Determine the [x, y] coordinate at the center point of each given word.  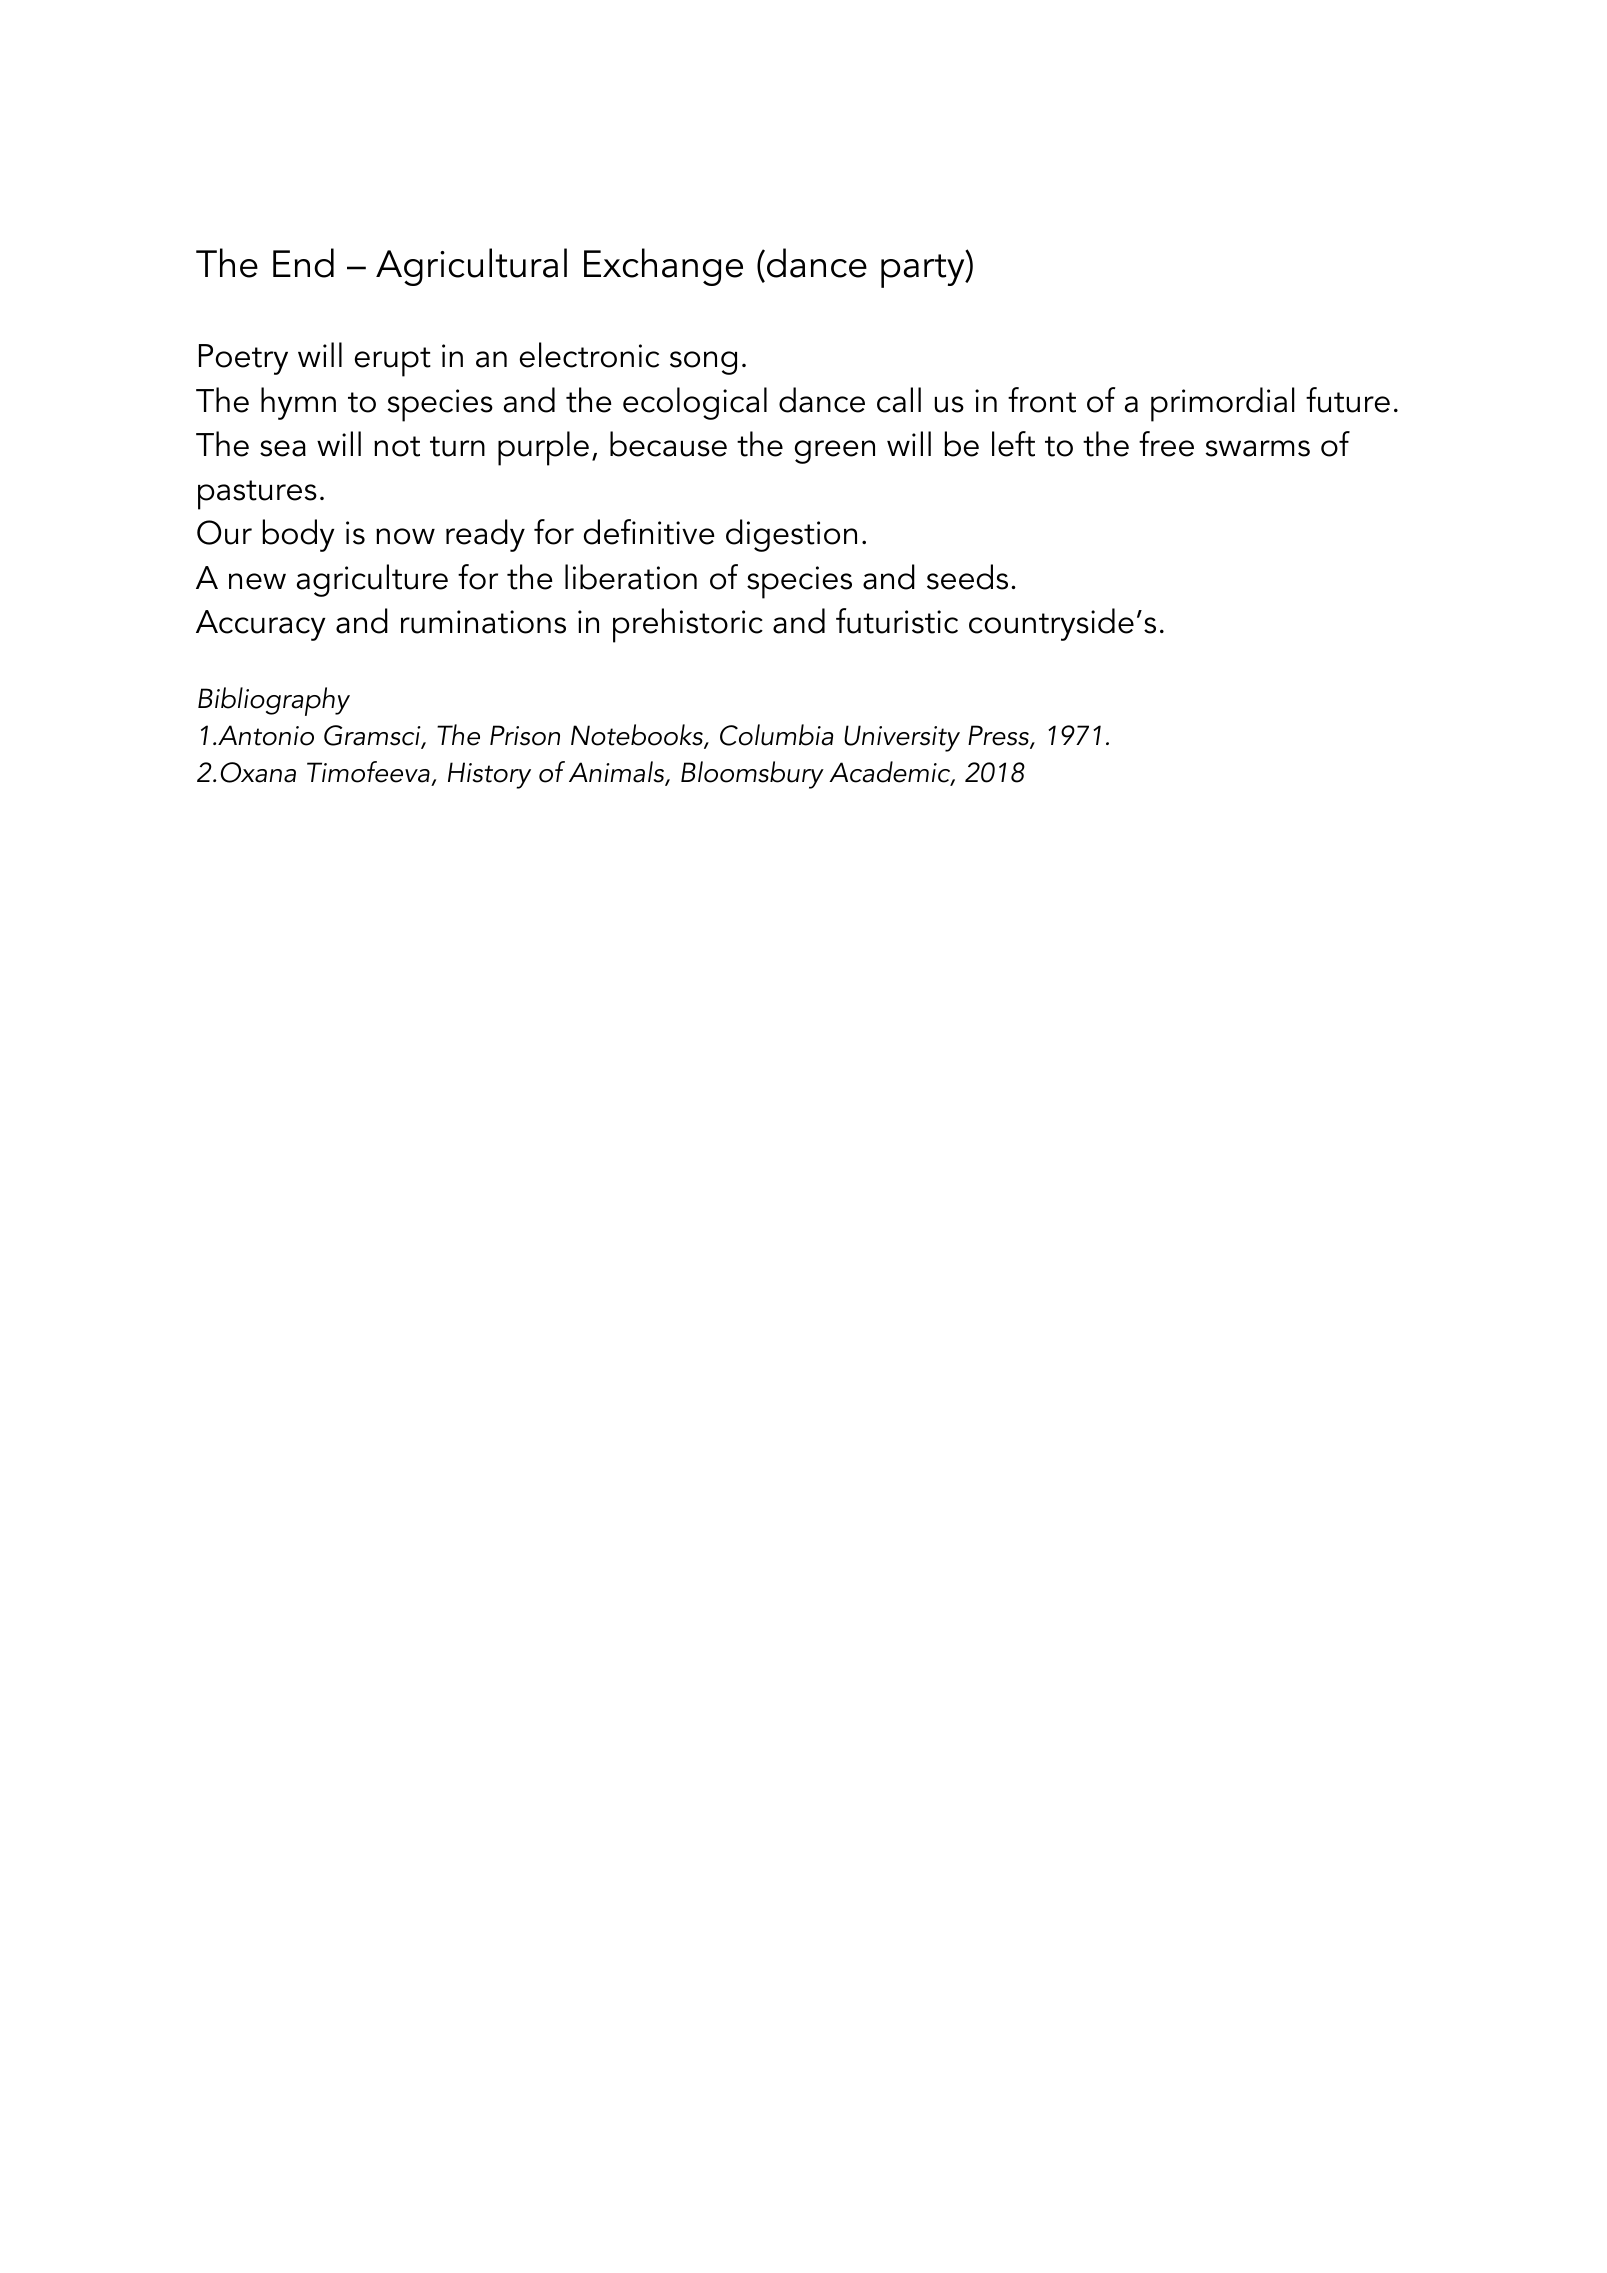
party [924, 270]
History [489, 775]
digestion [791, 535]
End [303, 263]
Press [999, 737]
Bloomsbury [752, 775]
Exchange [663, 267]
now [405, 536]
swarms [1258, 448]
